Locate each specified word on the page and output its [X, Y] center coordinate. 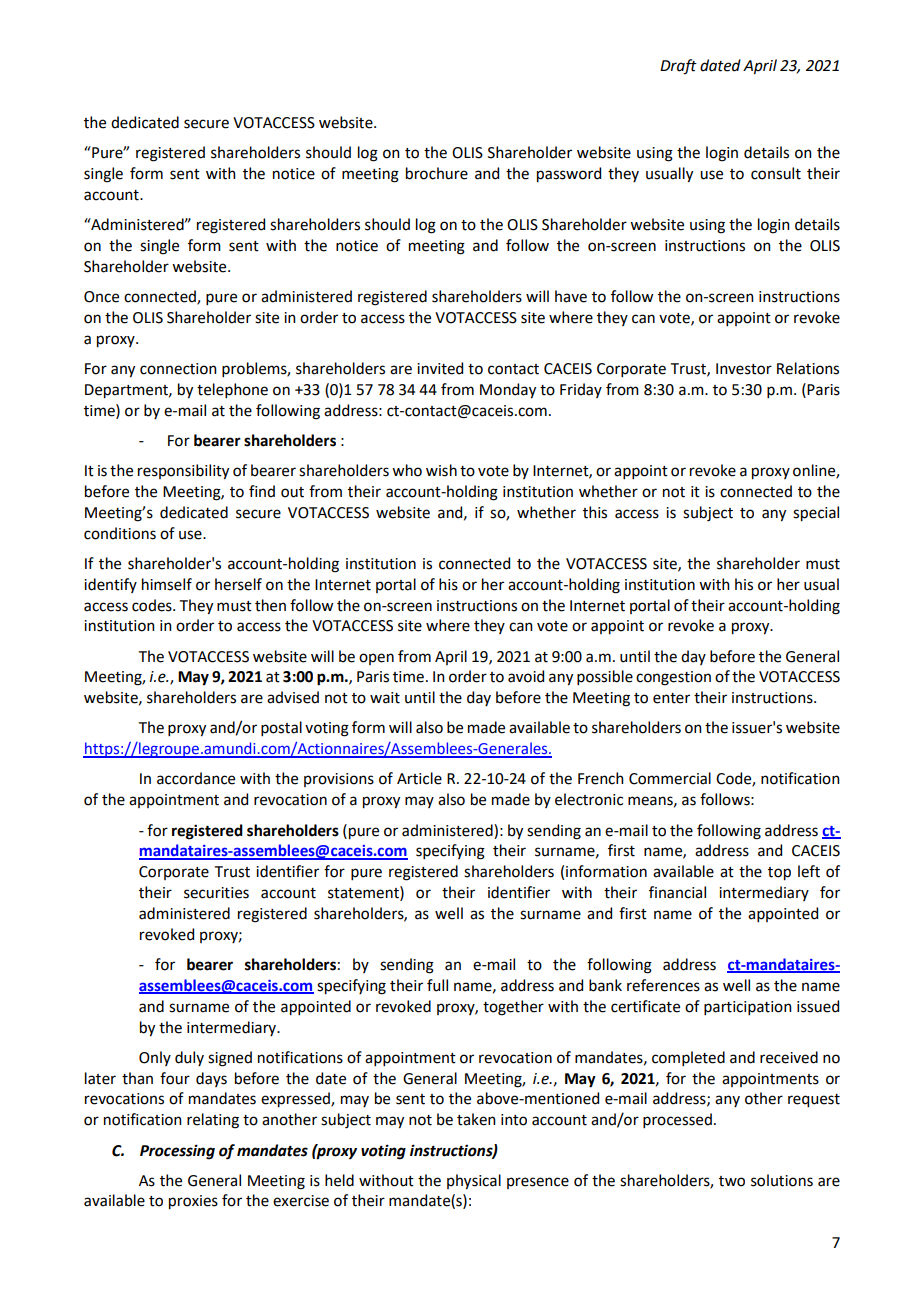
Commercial [670, 778]
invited [440, 368]
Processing [177, 1152]
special [816, 514]
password [569, 175]
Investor [744, 369]
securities [216, 893]
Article [419, 778]
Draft [678, 67]
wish [441, 470]
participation [748, 1008]
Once [101, 297]
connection [178, 369]
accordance [196, 778]
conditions [120, 533]
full [437, 985]
